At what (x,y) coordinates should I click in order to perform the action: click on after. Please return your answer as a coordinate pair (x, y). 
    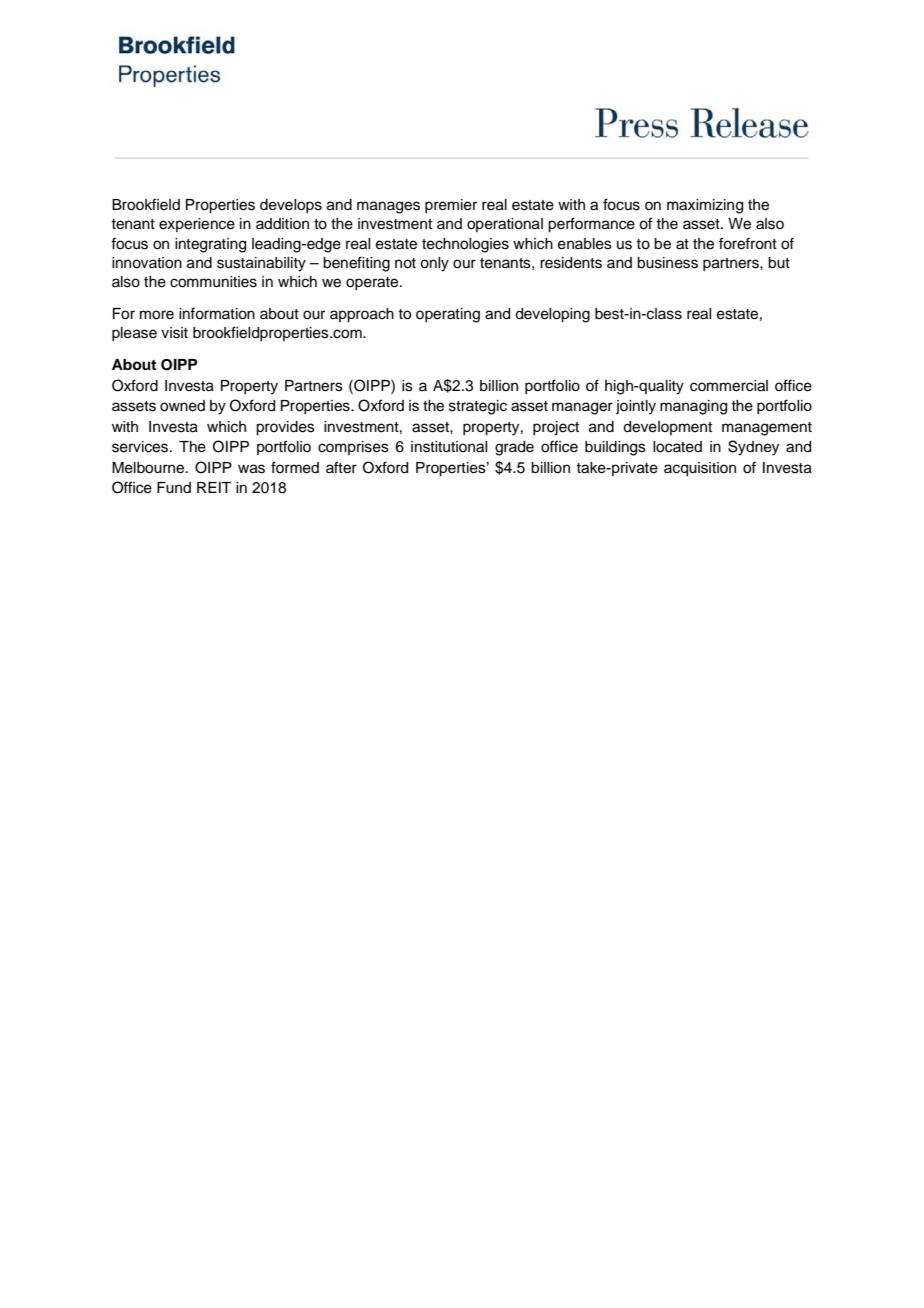
    Looking at the image, I should click on (341, 467).
